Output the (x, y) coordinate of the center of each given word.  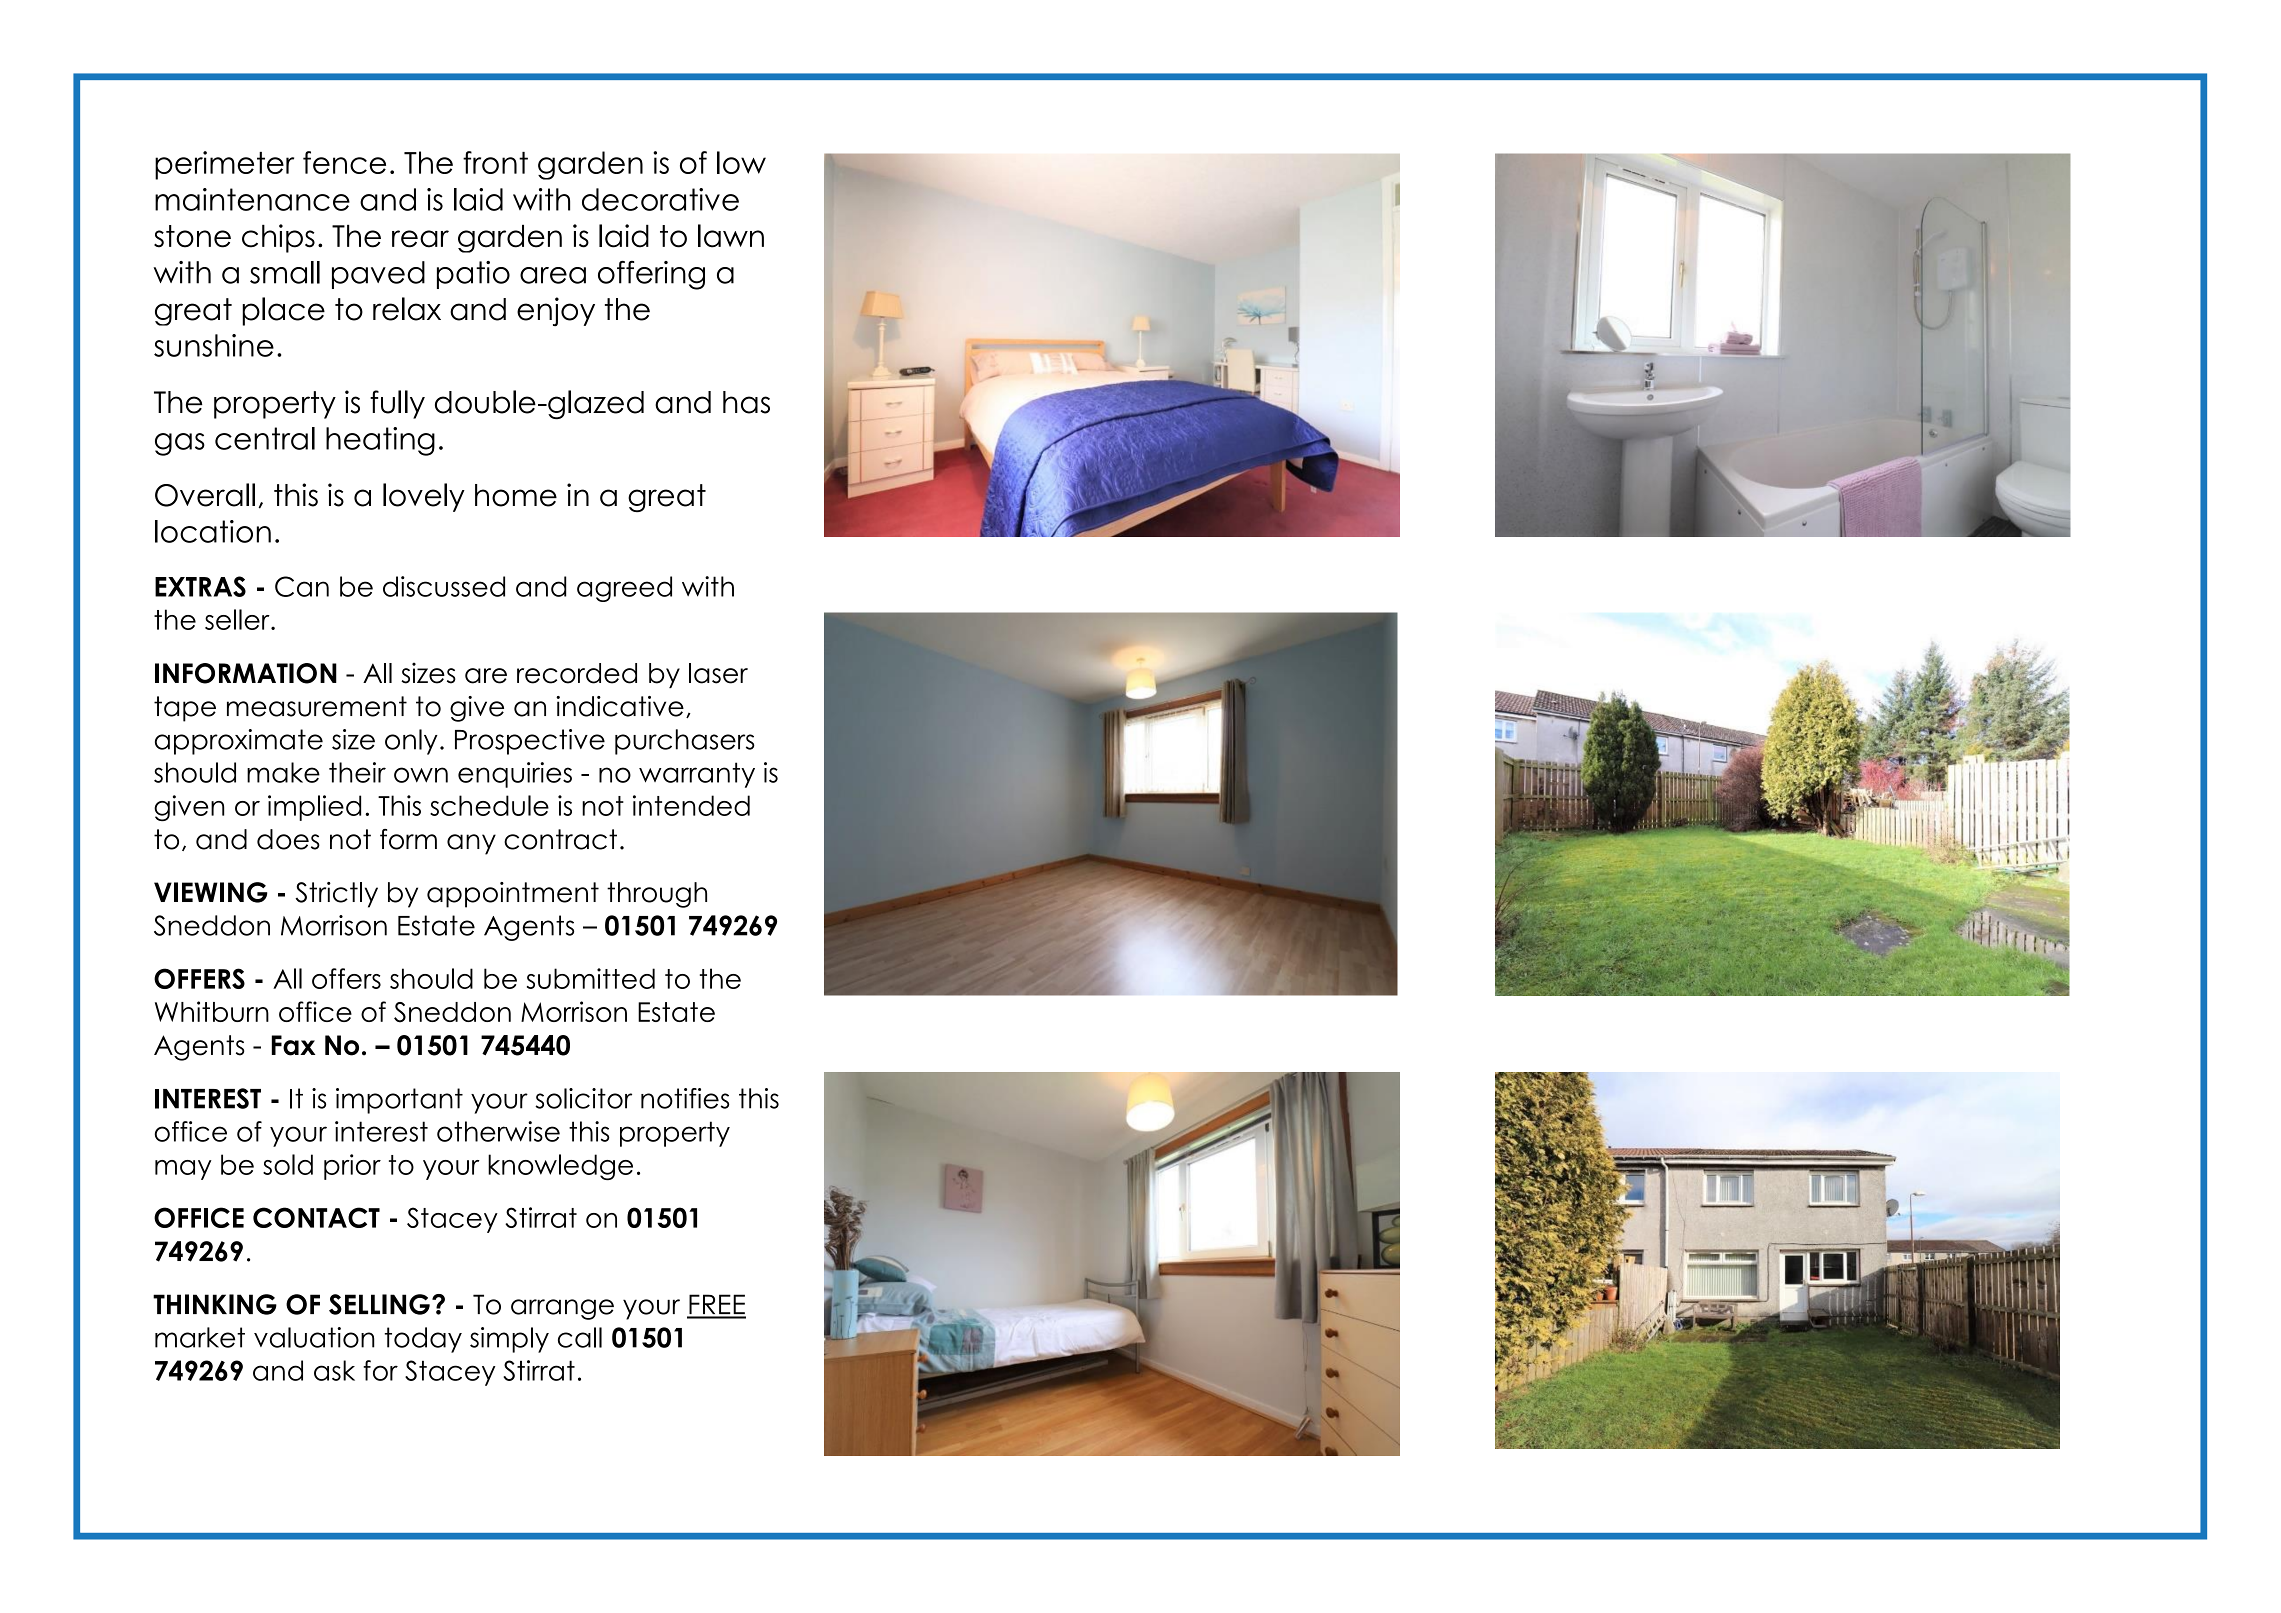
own (421, 775)
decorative (660, 199)
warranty (697, 775)
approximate (239, 742)
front (495, 162)
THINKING (215, 1304)
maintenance (252, 199)
